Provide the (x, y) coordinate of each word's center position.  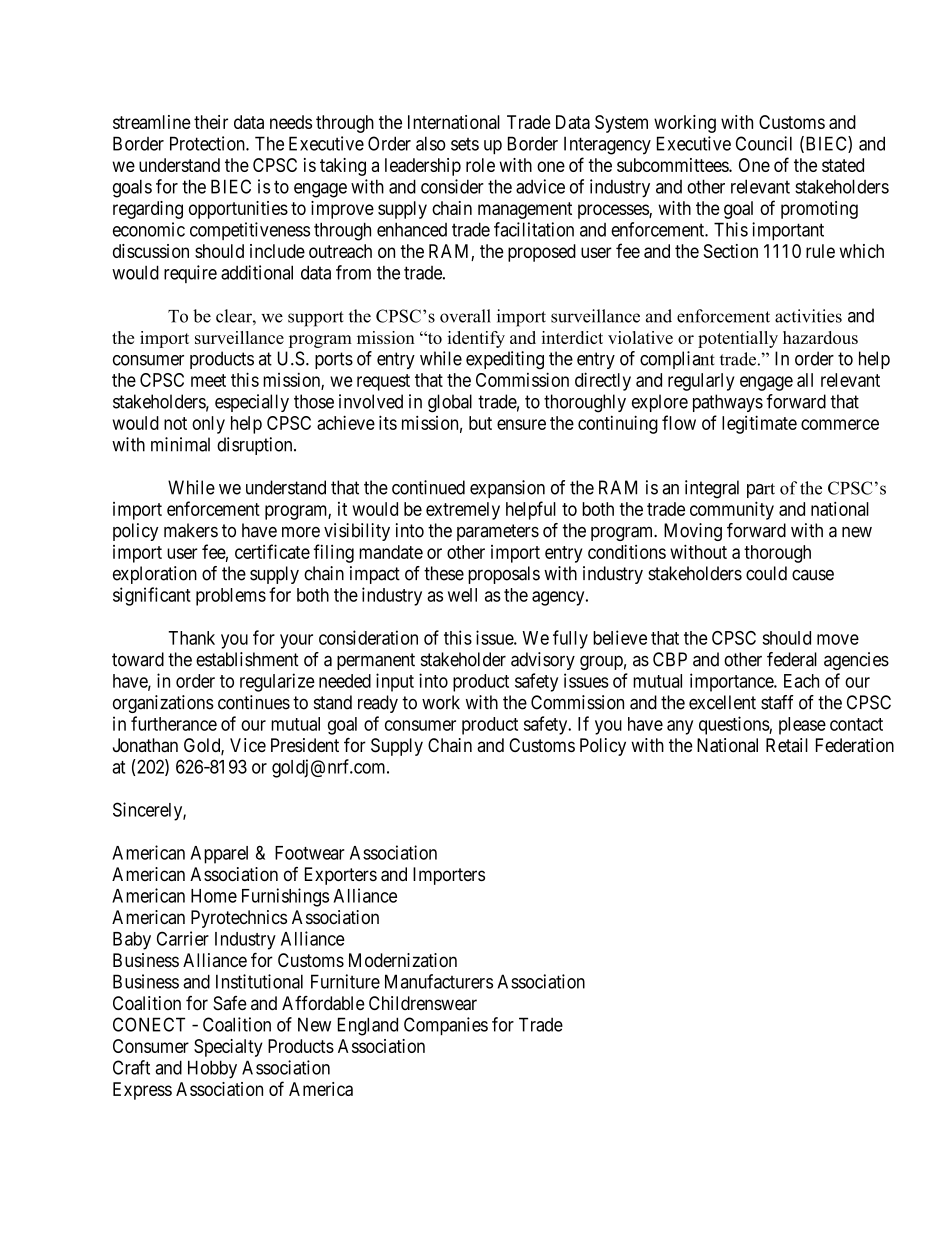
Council (764, 143)
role (480, 165)
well (462, 595)
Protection (208, 143)
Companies (446, 1026)
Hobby (212, 1069)
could (766, 573)
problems (231, 597)
